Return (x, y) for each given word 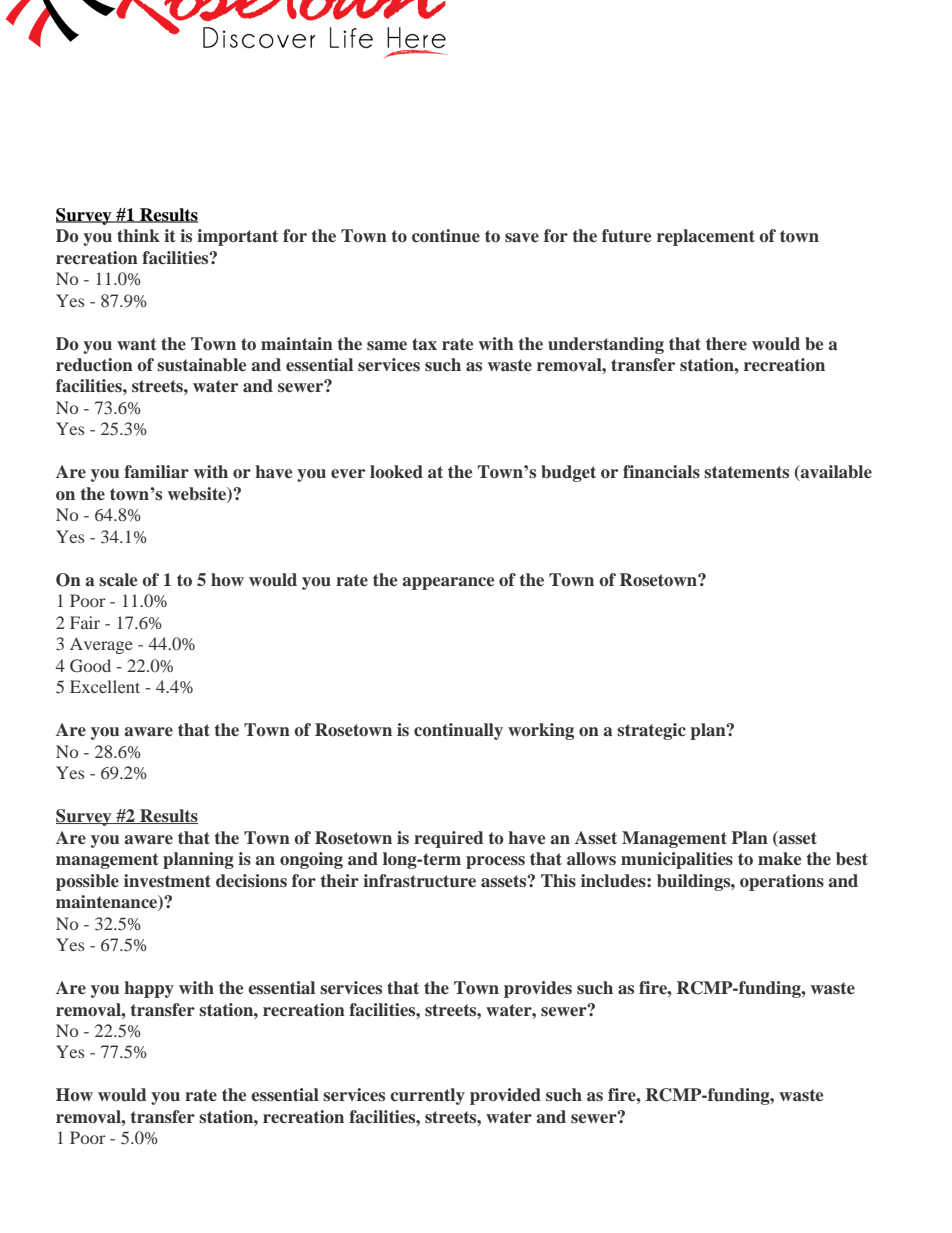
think (138, 235)
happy (149, 989)
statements (746, 472)
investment (167, 881)
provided (505, 1096)
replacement (706, 237)
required (449, 839)
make (779, 858)
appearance (448, 583)
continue (446, 236)
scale (118, 579)
